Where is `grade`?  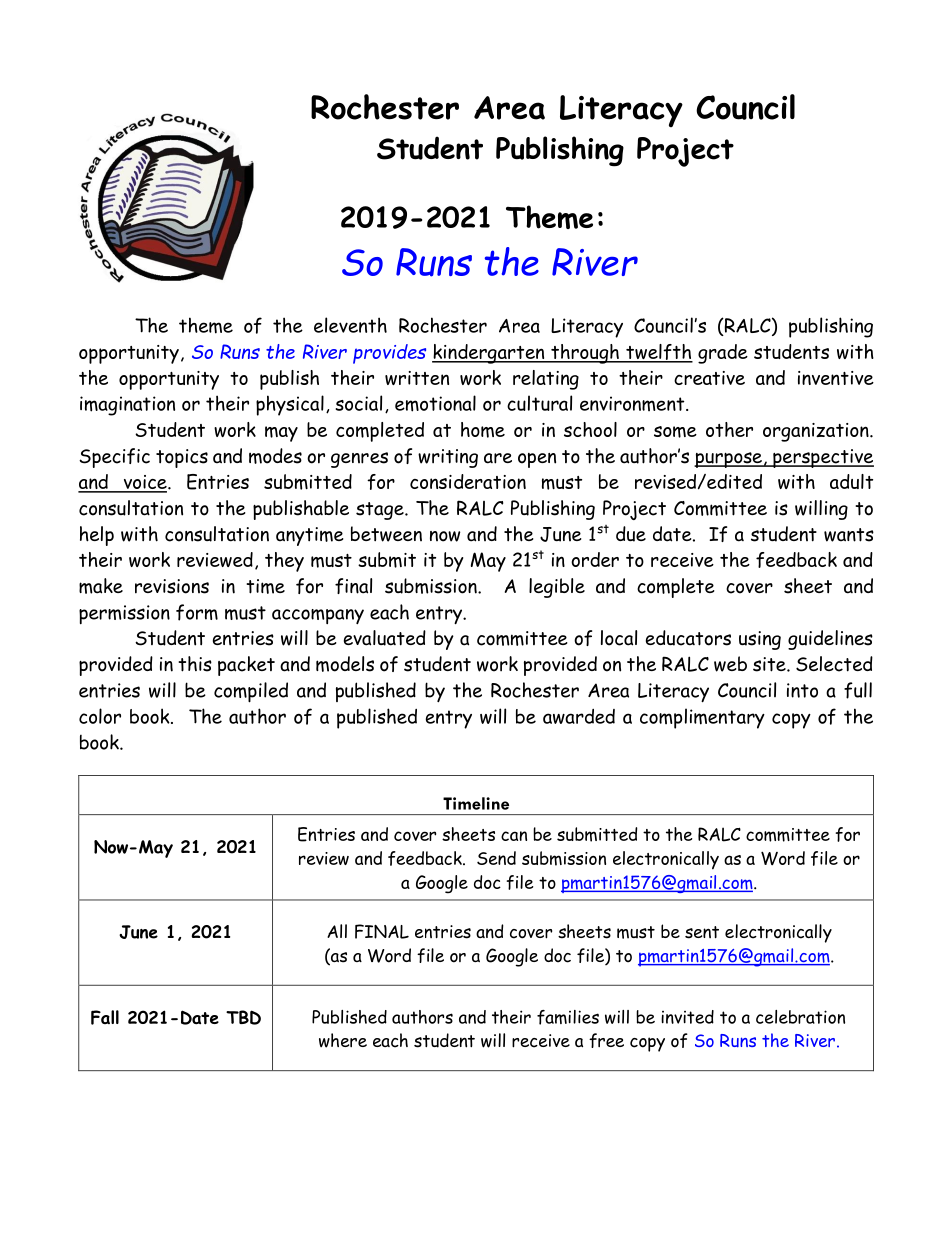
grade is located at coordinates (723, 354).
